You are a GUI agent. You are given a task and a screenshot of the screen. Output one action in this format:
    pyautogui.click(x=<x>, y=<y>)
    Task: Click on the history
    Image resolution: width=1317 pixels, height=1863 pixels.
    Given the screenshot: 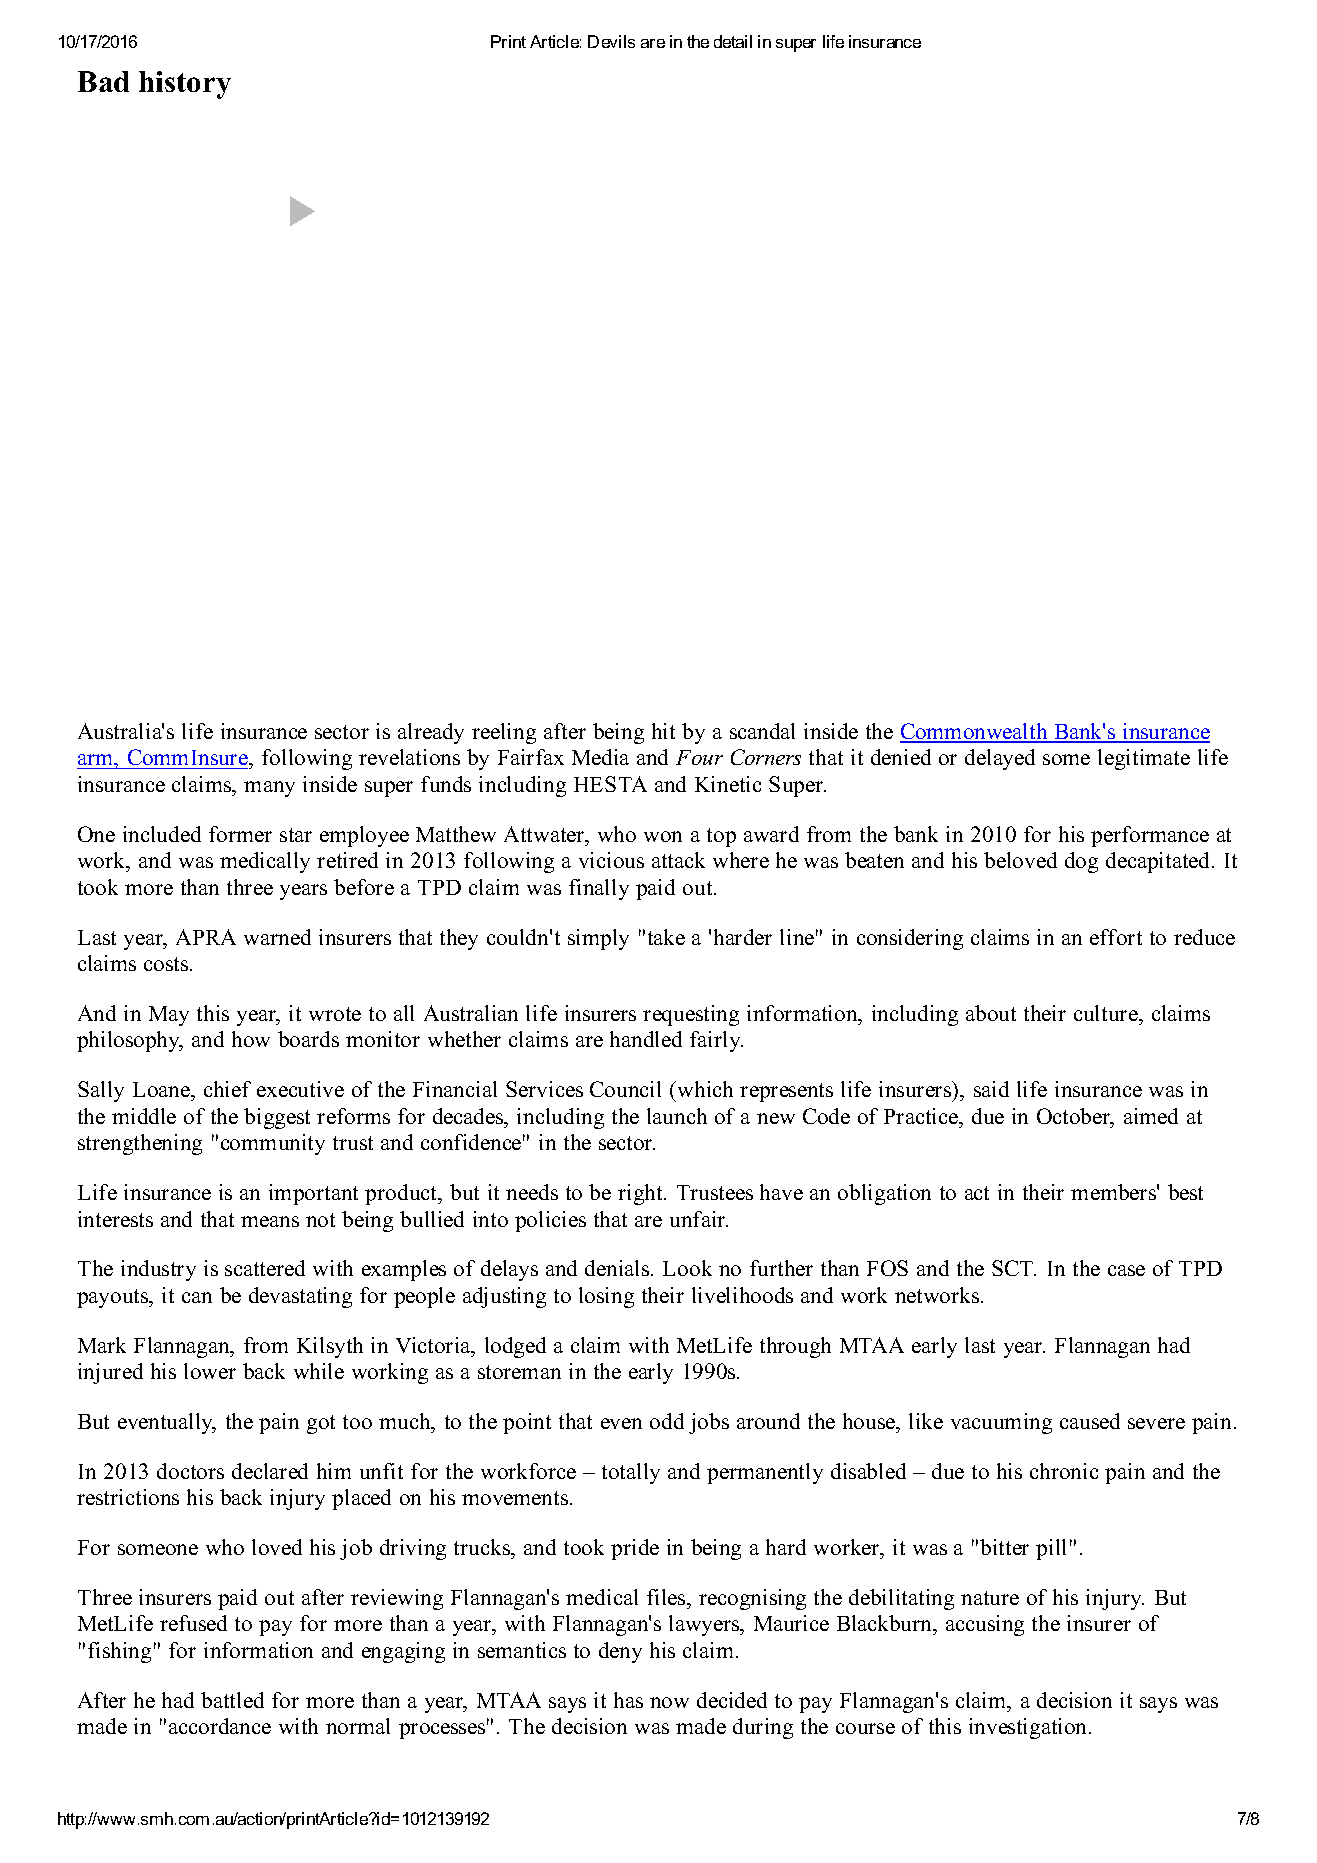 What is the action you would take?
    pyautogui.click(x=185, y=85)
